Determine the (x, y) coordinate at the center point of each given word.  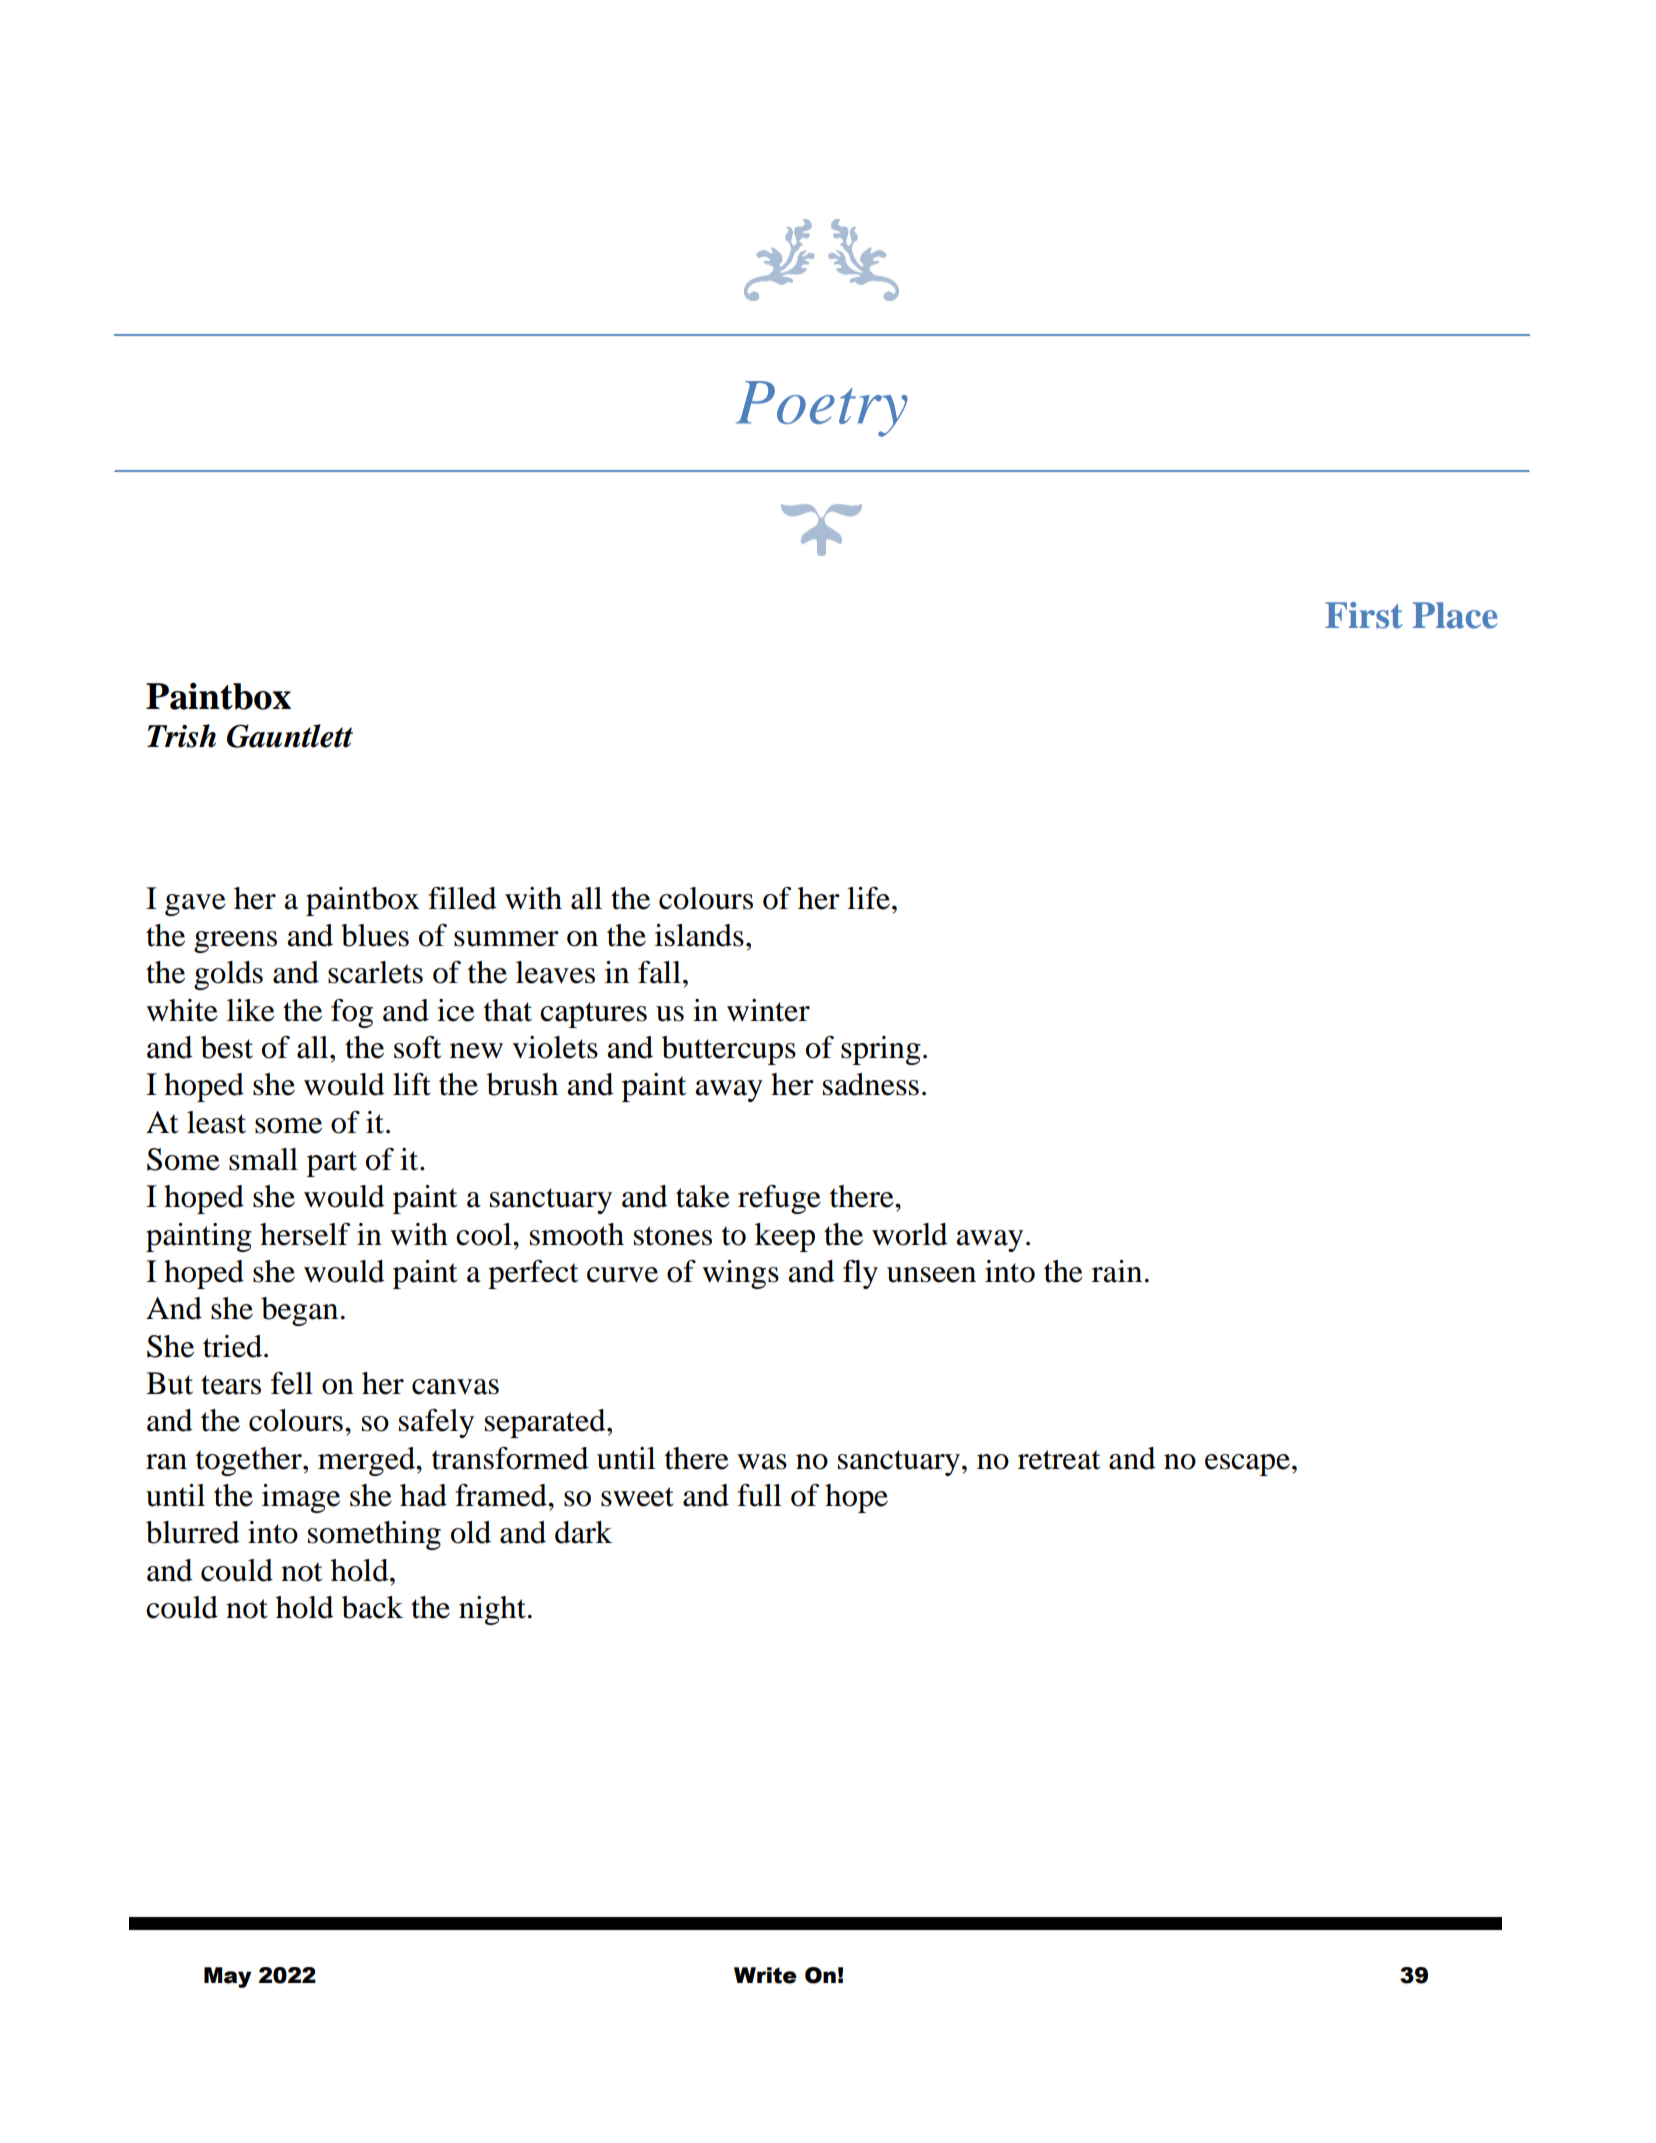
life (868, 898)
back (372, 1607)
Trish (181, 736)
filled (462, 898)
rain (1117, 1271)
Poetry (822, 409)
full (759, 1495)
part (332, 1164)
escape (1247, 1465)
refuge (779, 1199)
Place (1455, 615)
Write (765, 1975)
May (228, 1977)
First (1364, 615)
